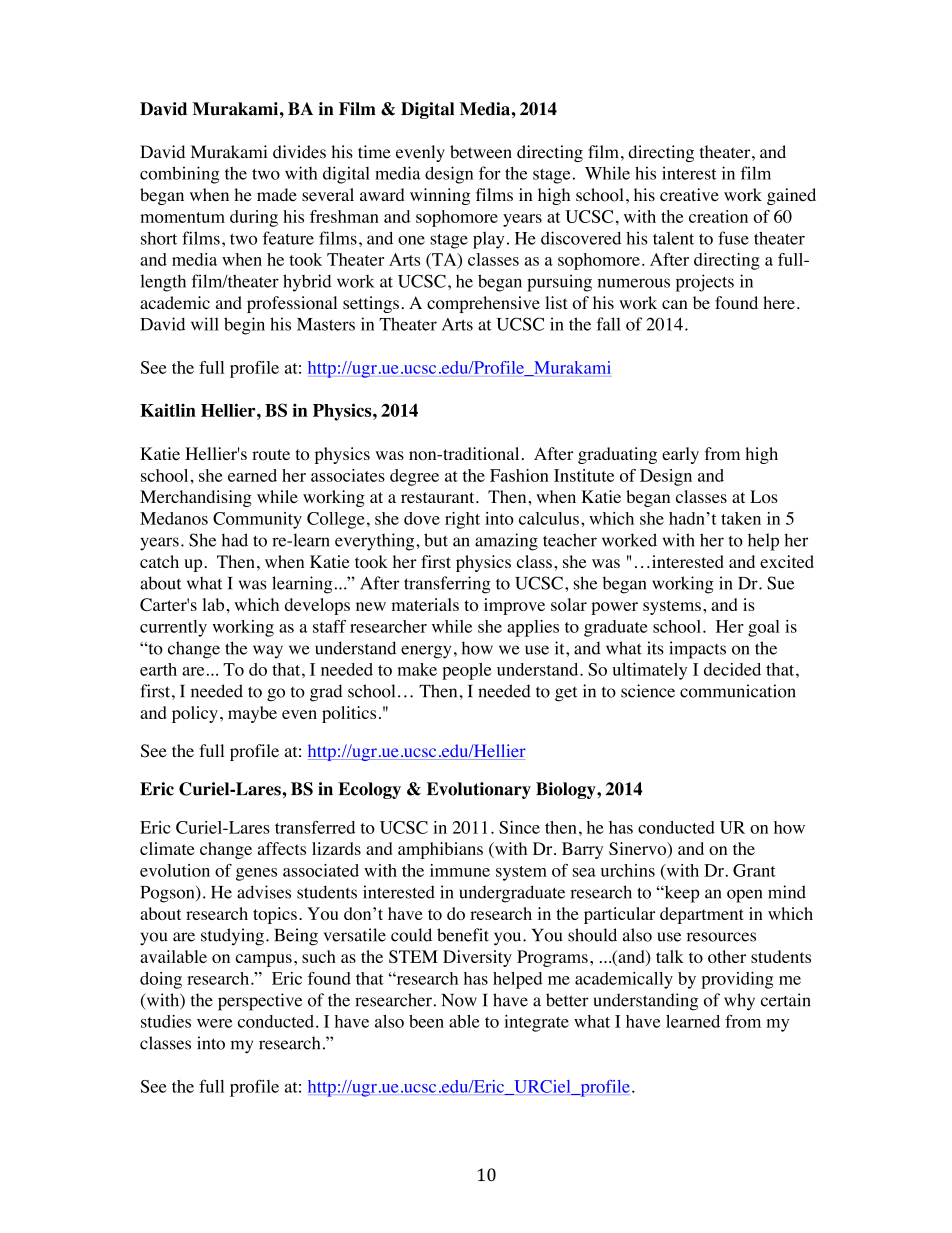  Describe the element at coordinates (466, 671) in the image. I see `people` at that location.
